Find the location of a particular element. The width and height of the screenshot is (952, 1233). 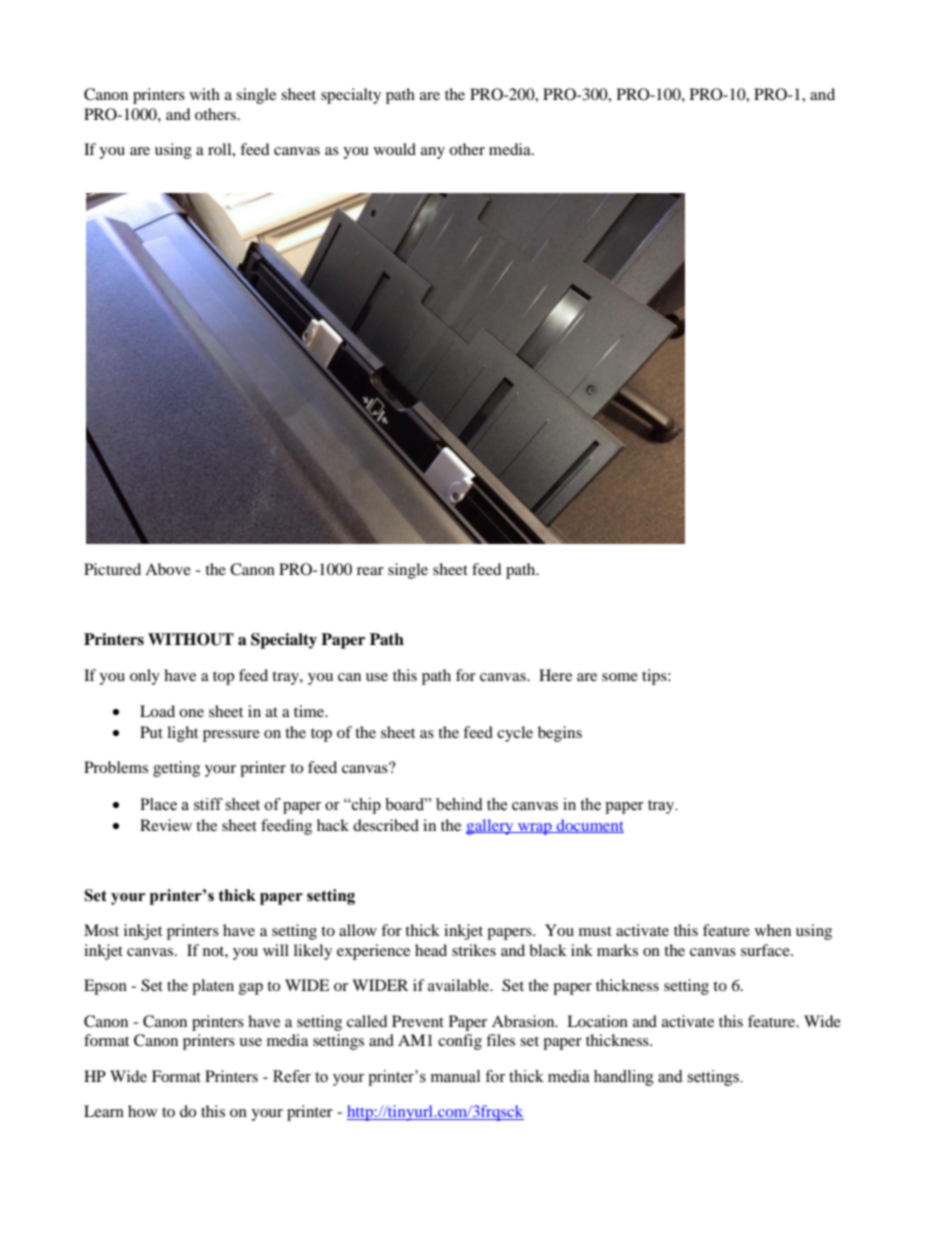

how is located at coordinates (142, 1111).
